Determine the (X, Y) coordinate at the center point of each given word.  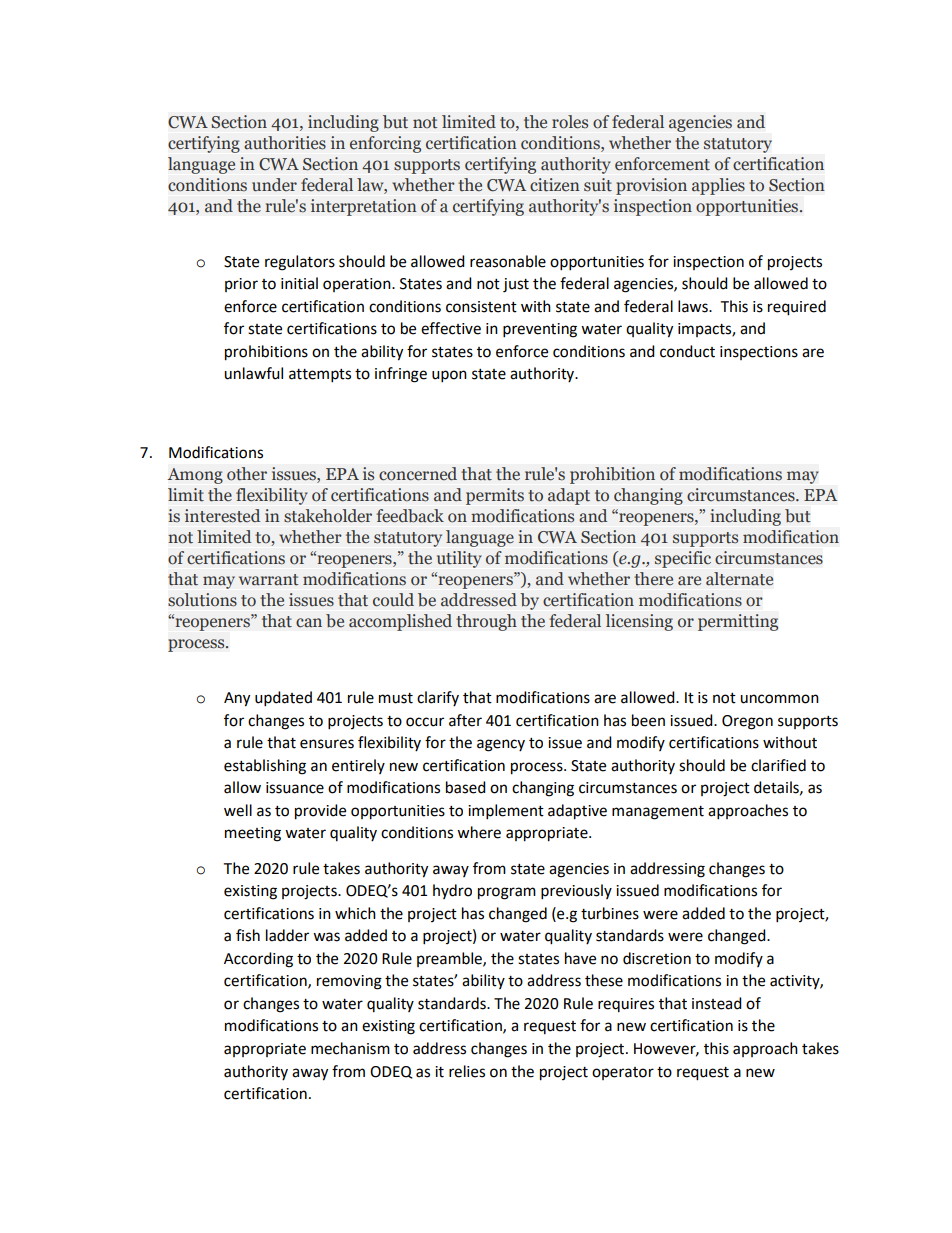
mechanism (350, 1048)
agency (501, 745)
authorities (285, 143)
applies (718, 186)
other (247, 474)
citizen (555, 185)
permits (495, 496)
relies (467, 1071)
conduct (687, 351)
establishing (265, 767)
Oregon (747, 722)
